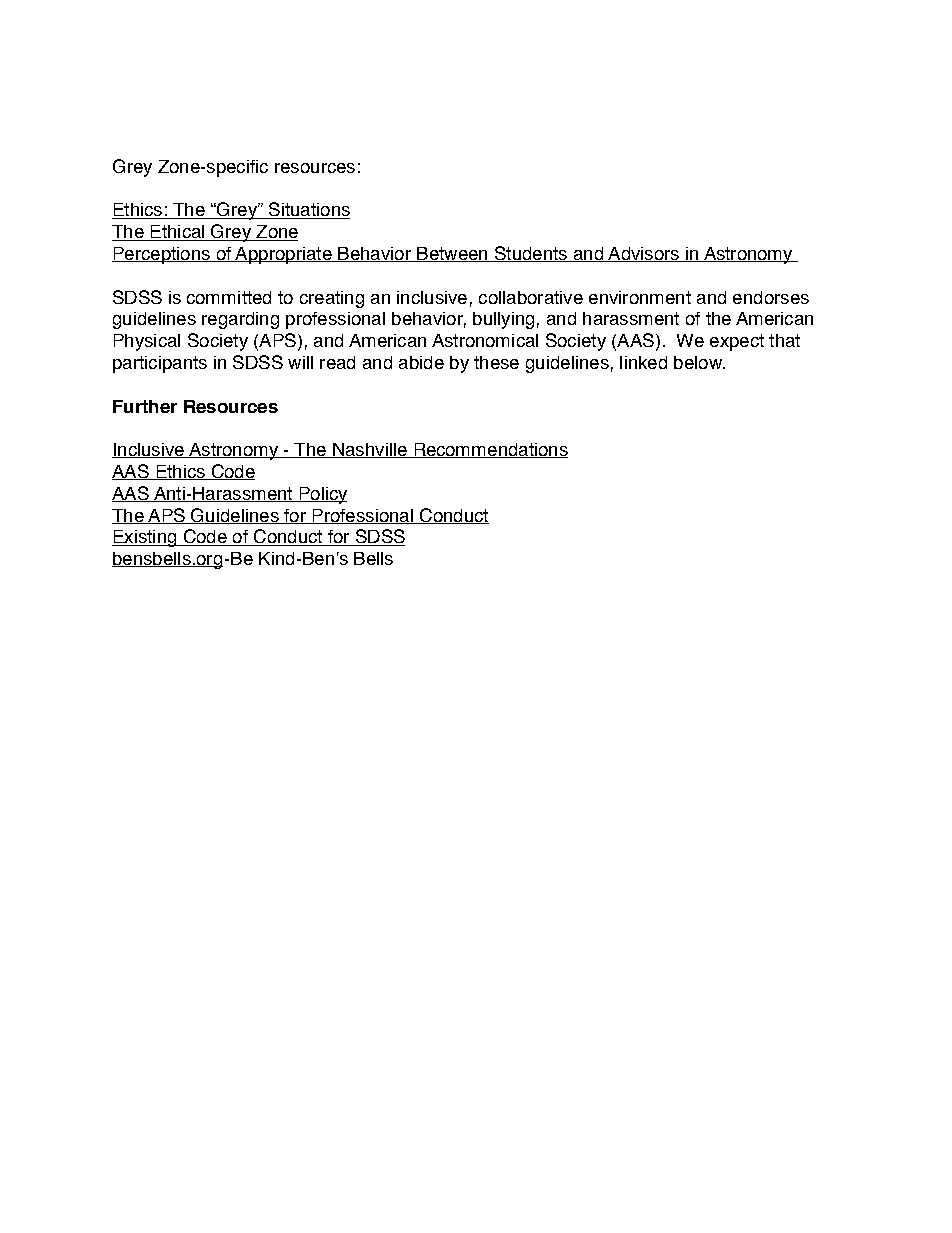 The image size is (952, 1233). What do you see at coordinates (160, 364) in the document?
I see `participants` at bounding box center [160, 364].
